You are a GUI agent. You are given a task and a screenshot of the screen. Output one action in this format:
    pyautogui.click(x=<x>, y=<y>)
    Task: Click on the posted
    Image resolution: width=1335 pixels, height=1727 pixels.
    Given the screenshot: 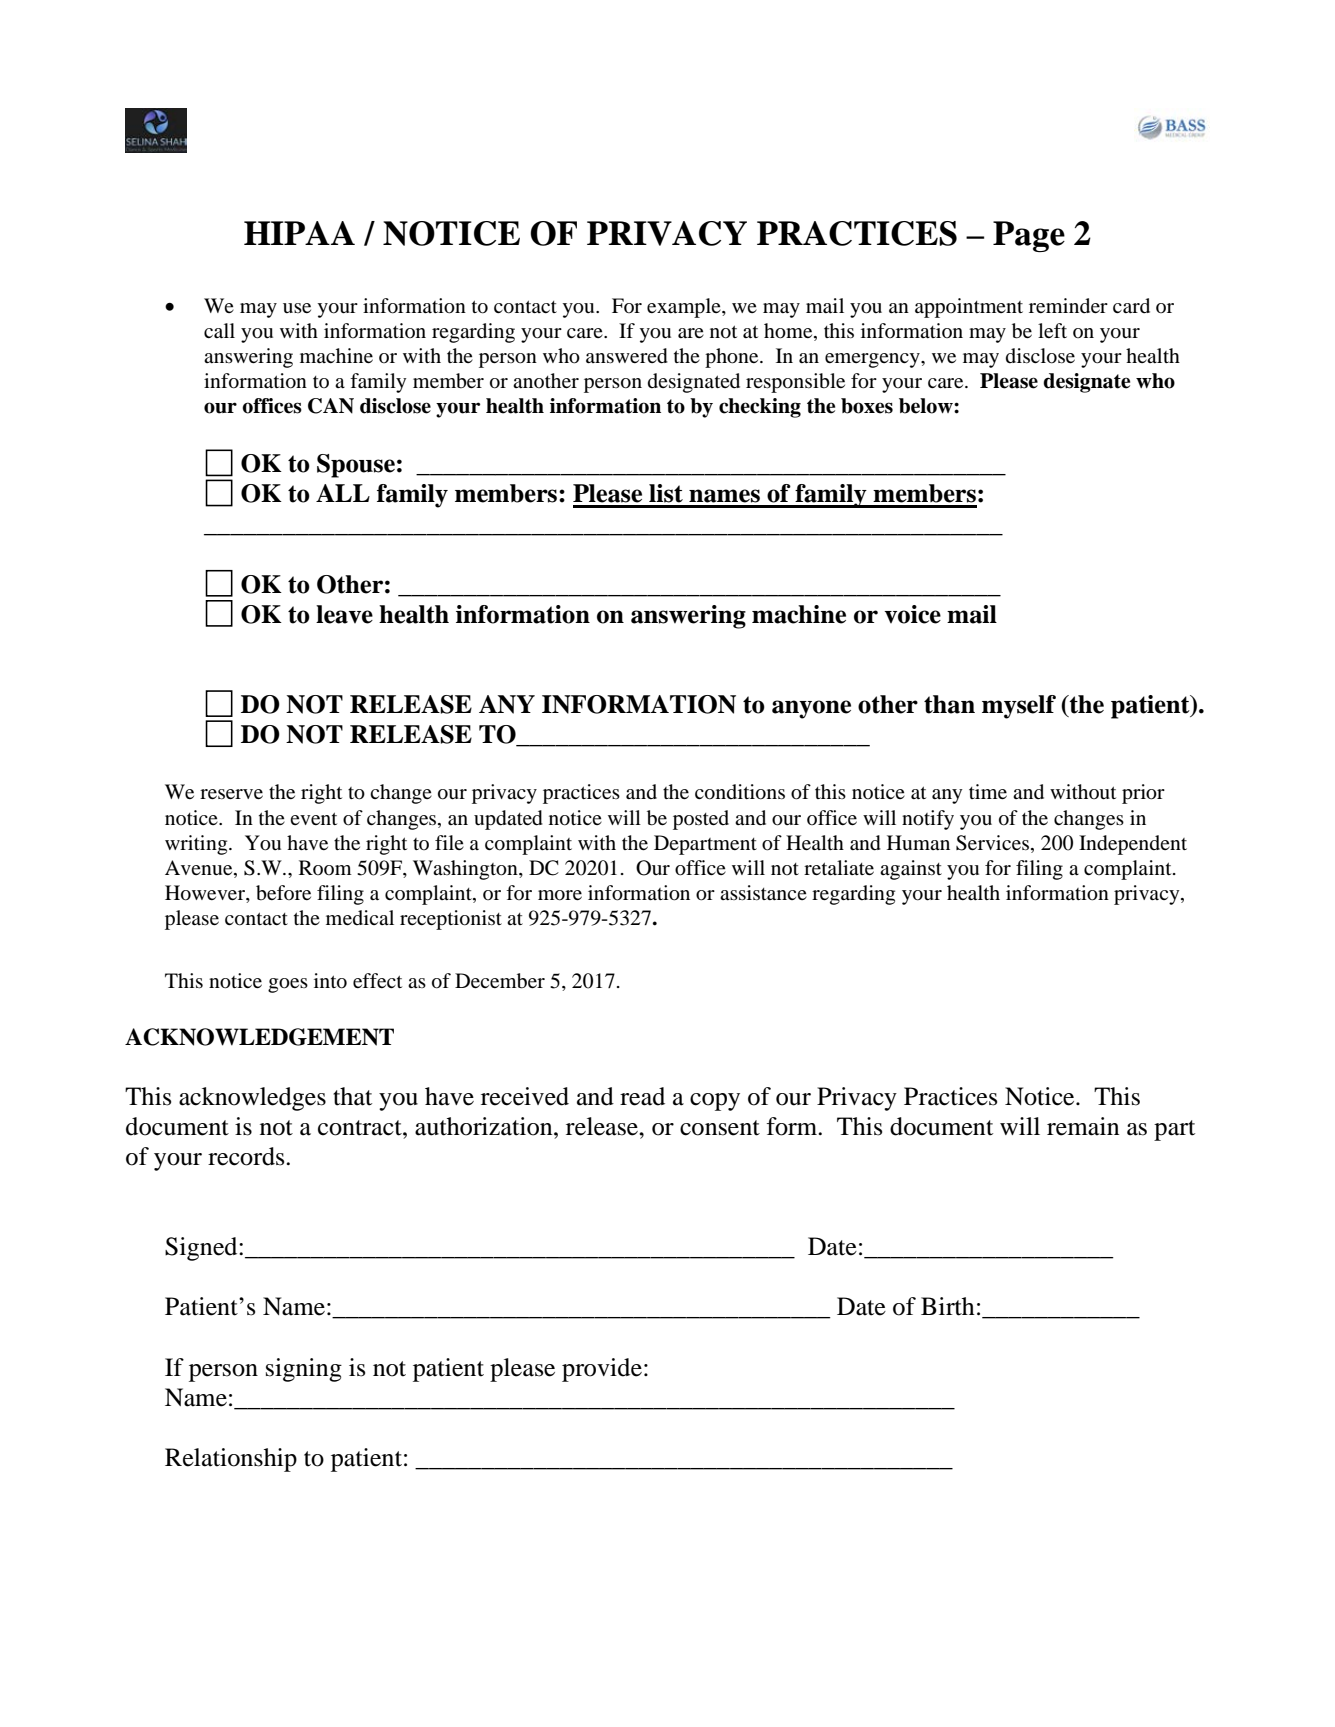 What is the action you would take?
    pyautogui.click(x=701, y=820)
